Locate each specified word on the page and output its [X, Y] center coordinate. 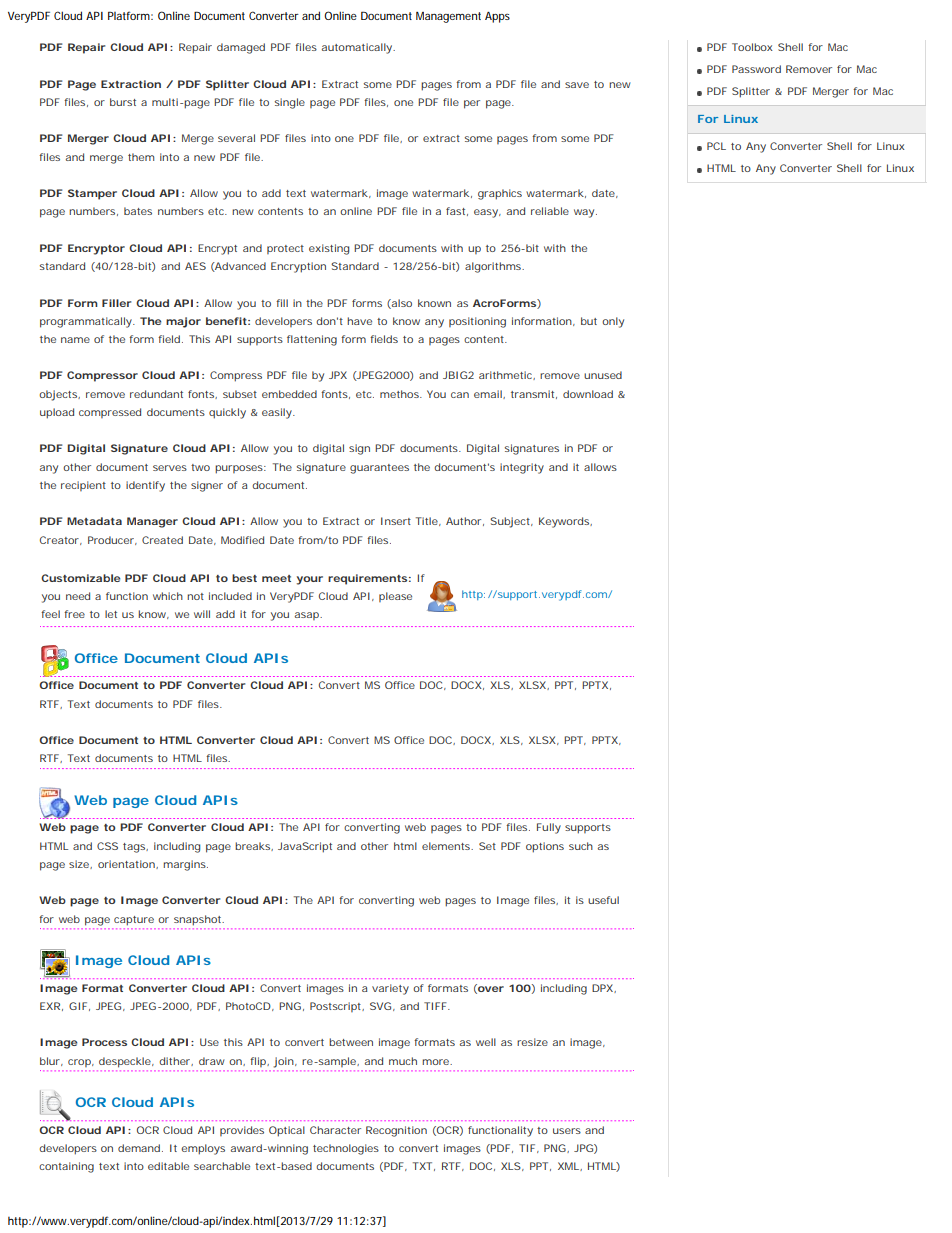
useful [603, 900]
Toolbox [752, 47]
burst [123, 102]
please [395, 597]
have [359, 321]
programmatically [87, 322]
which [168, 596]
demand [139, 1148]
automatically [358, 48]
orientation [127, 864]
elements [447, 846]
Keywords [565, 522]
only [613, 322]
